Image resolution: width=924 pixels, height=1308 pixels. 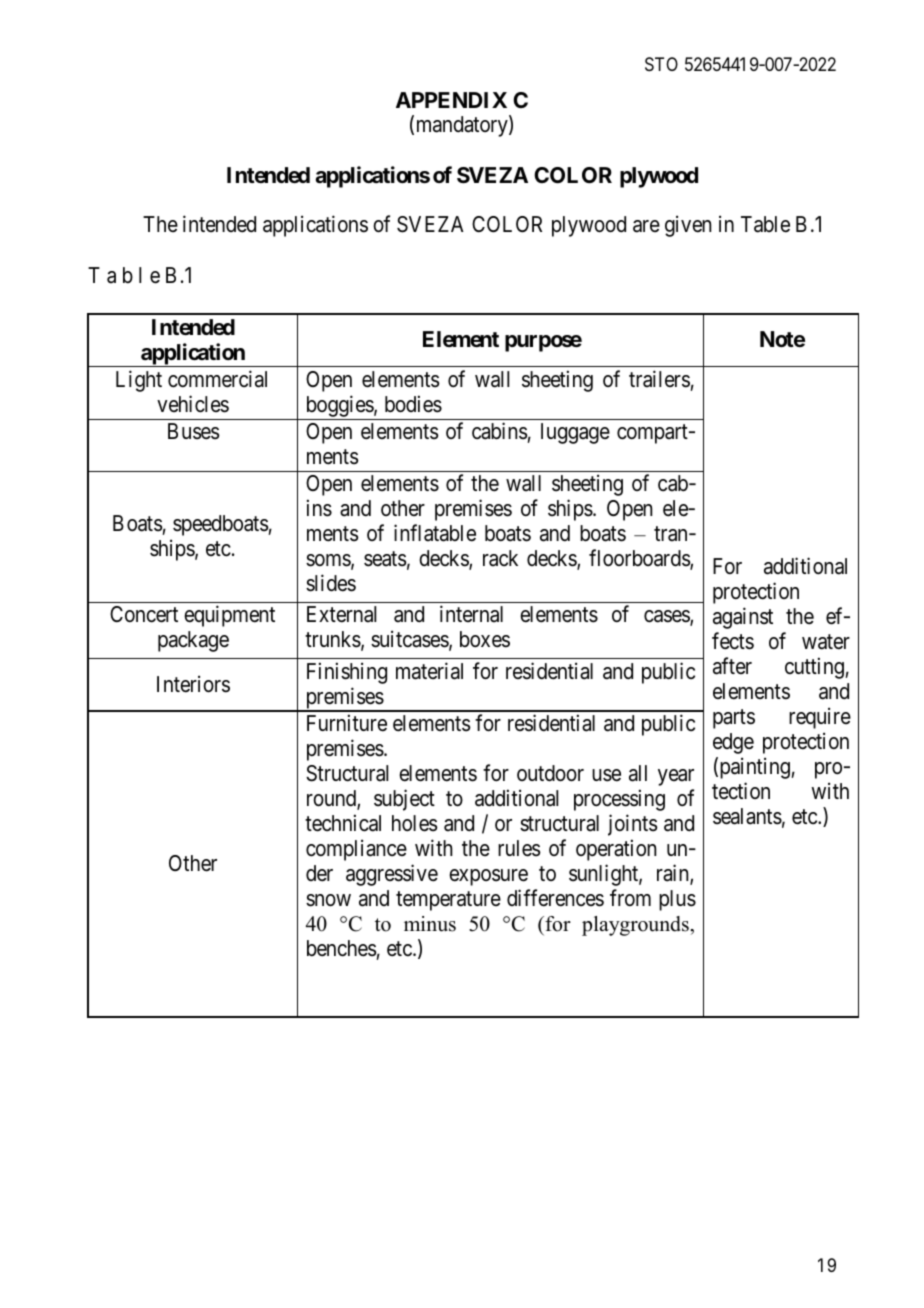 What do you see at coordinates (448, 901) in the screenshot?
I see `temperature` at bounding box center [448, 901].
